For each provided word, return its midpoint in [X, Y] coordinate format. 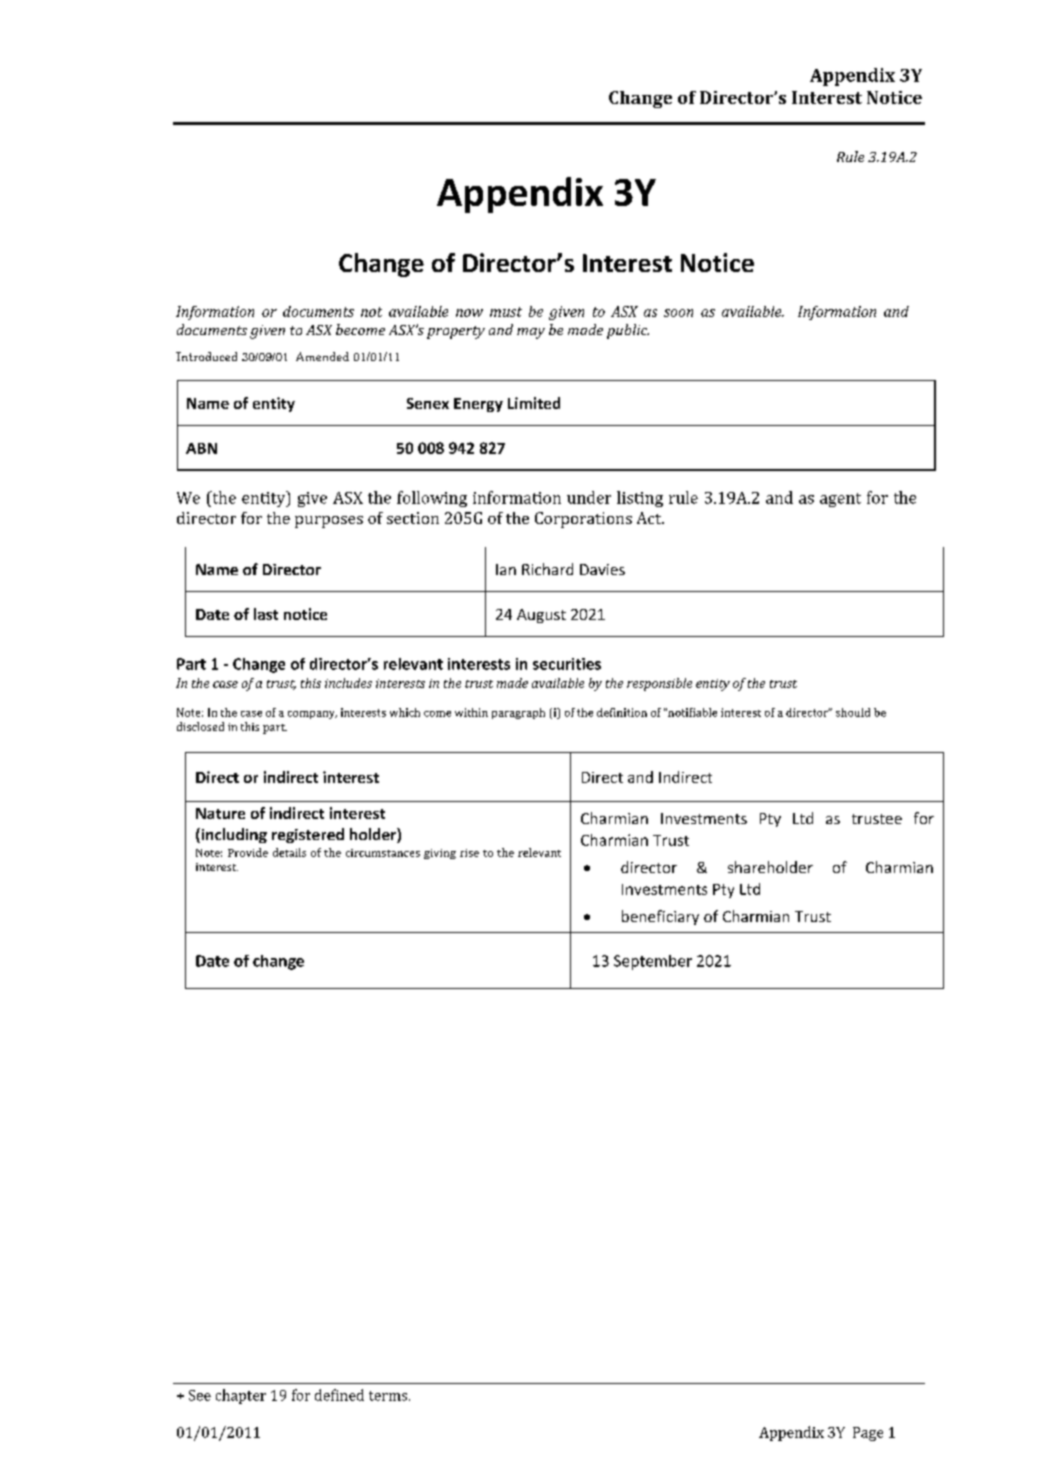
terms [389, 1396]
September [653, 962]
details [289, 852]
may [531, 333]
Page [868, 1434]
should [853, 712]
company [312, 715]
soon [678, 313]
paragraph [518, 713]
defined [339, 1395]
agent [840, 500]
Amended [322, 356]
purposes [329, 522]
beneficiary [660, 917]
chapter [241, 1396]
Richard [547, 569]
